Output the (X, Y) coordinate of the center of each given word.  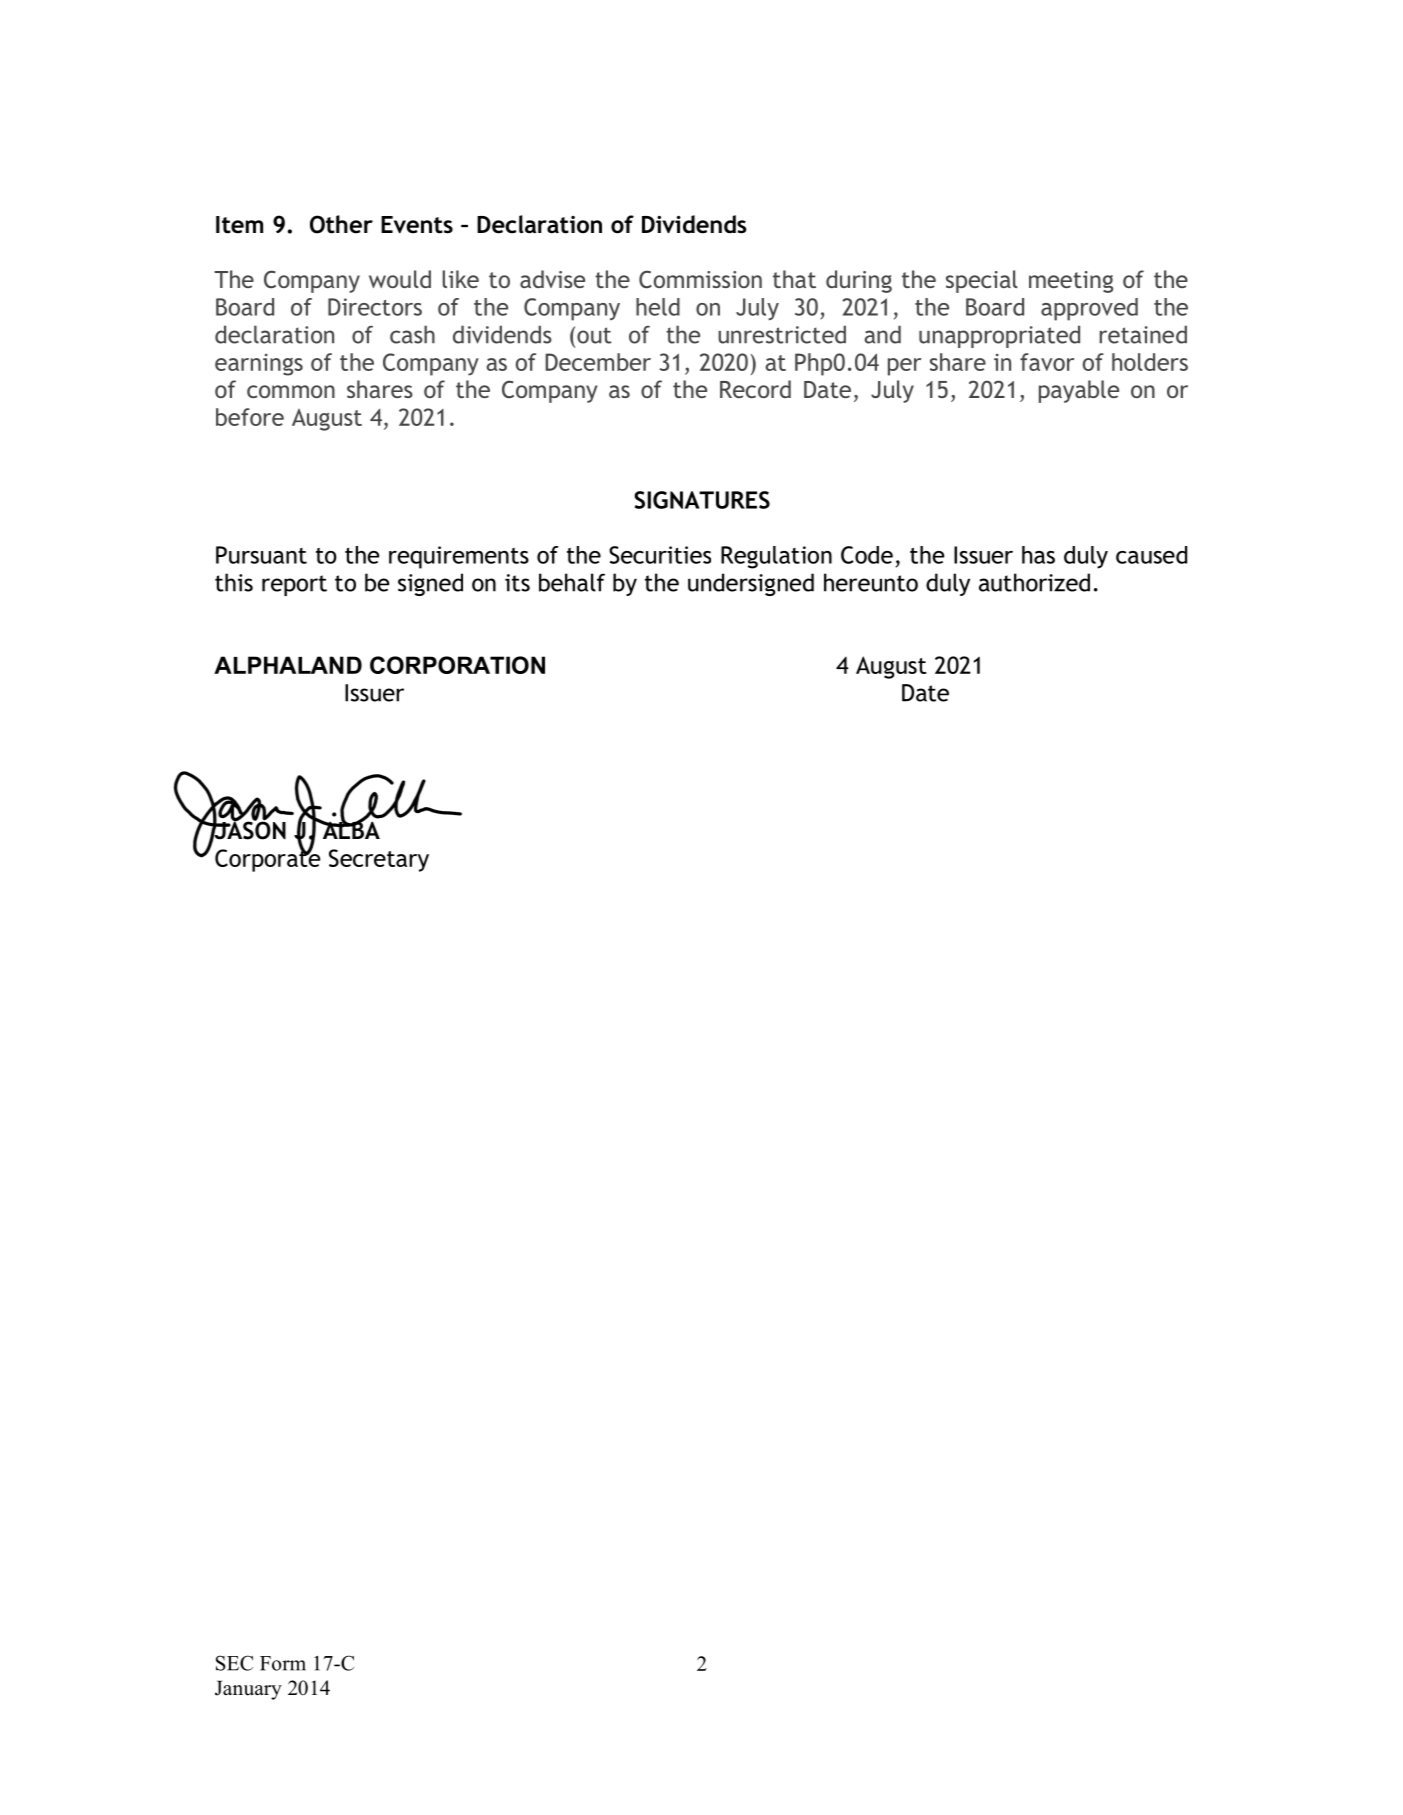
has (1038, 555)
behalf (572, 582)
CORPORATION (457, 665)
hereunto (871, 582)
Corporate (267, 859)
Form (283, 1663)
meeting (1071, 282)
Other (341, 224)
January (248, 1690)
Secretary (379, 860)
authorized (1034, 582)
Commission (700, 279)
